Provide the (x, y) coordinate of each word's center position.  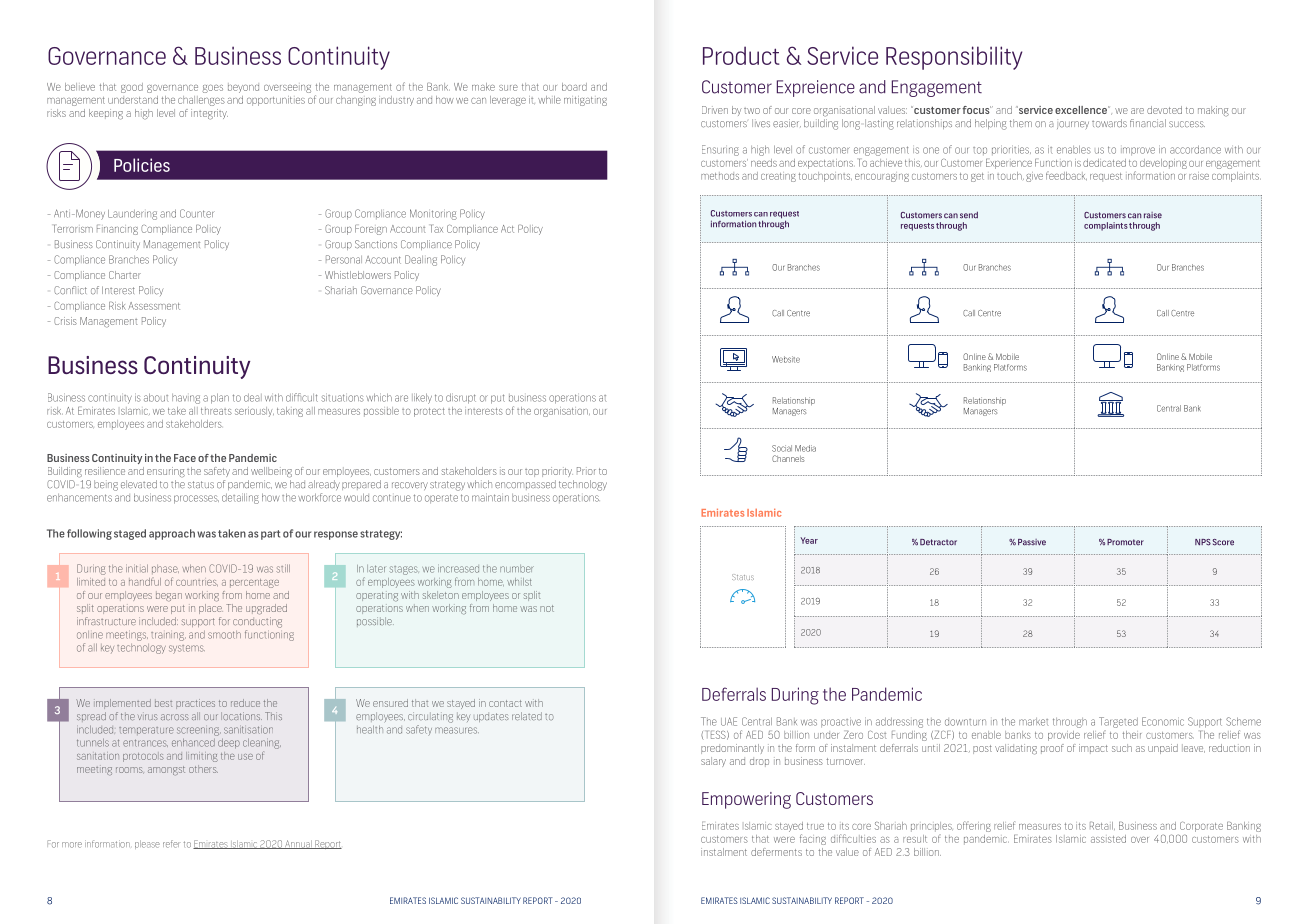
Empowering (746, 800)
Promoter (1125, 542)
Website (786, 359)
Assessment (154, 306)
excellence (1082, 110)
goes (212, 89)
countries (197, 583)
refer (171, 844)
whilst (519, 582)
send (969, 215)
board (574, 87)
